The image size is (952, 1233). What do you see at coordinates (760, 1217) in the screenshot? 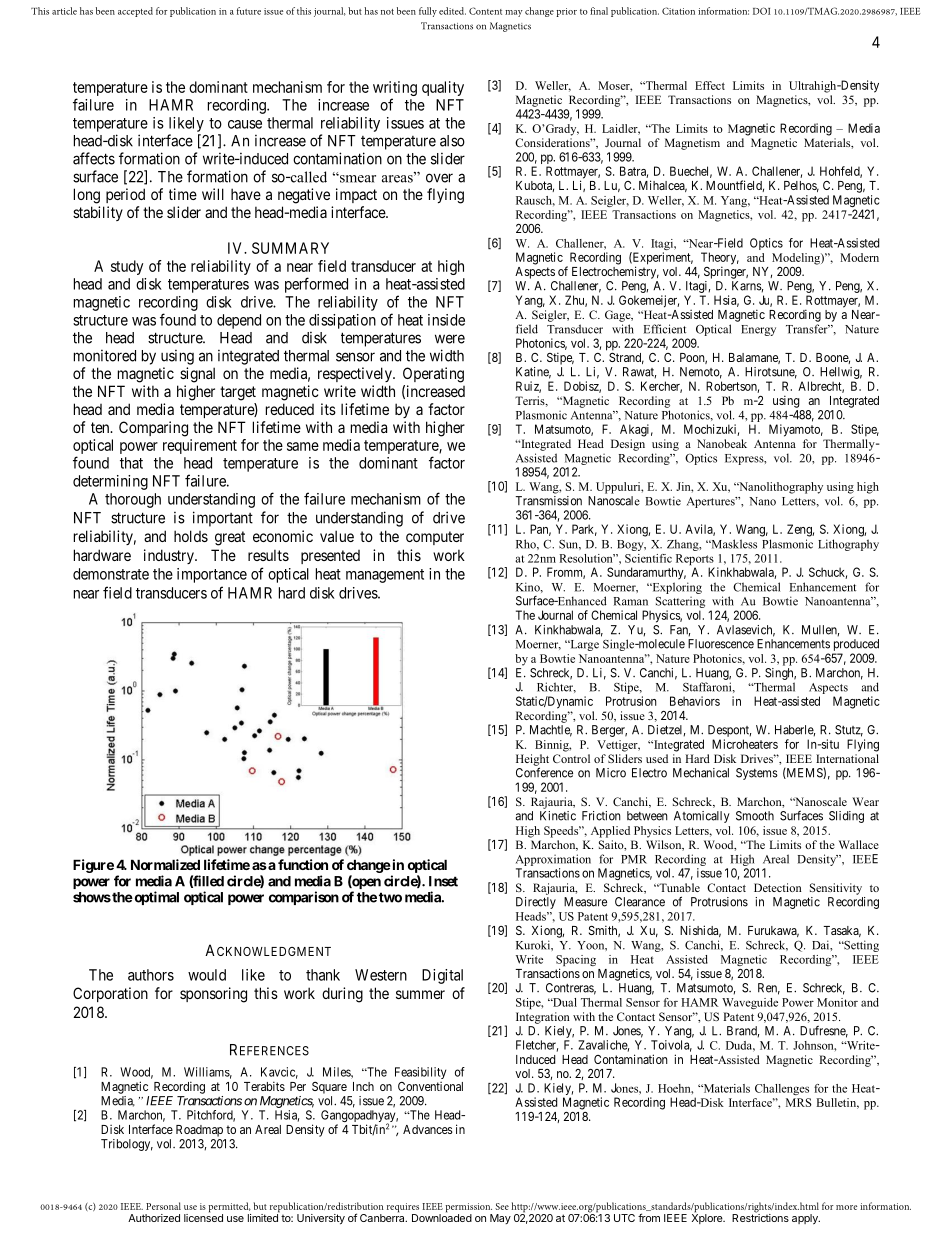
I see `Restrictions` at bounding box center [760, 1217].
